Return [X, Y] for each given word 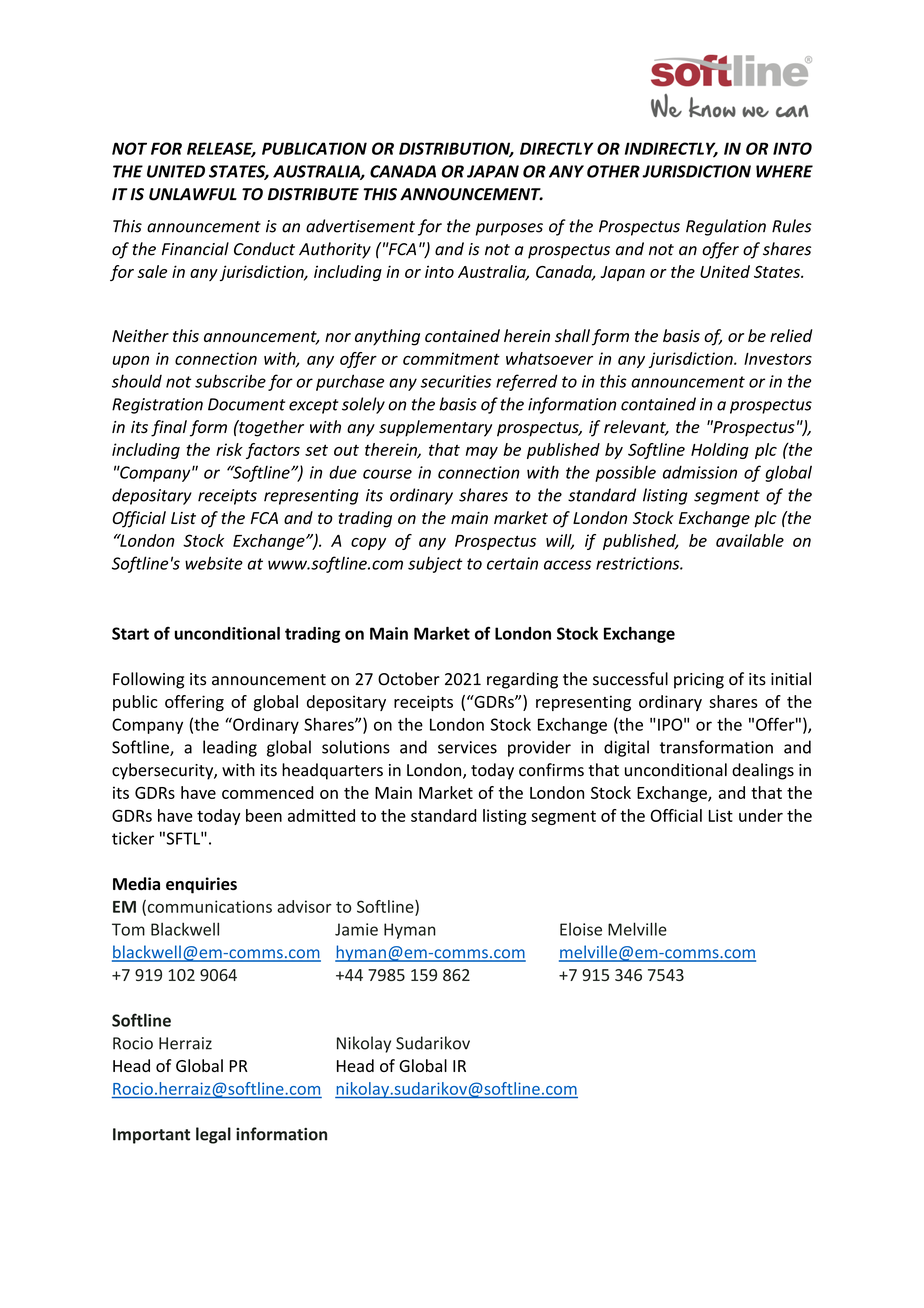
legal [213, 1135]
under [761, 815]
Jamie [356, 929]
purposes [509, 229]
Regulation [726, 227]
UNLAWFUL [193, 194]
